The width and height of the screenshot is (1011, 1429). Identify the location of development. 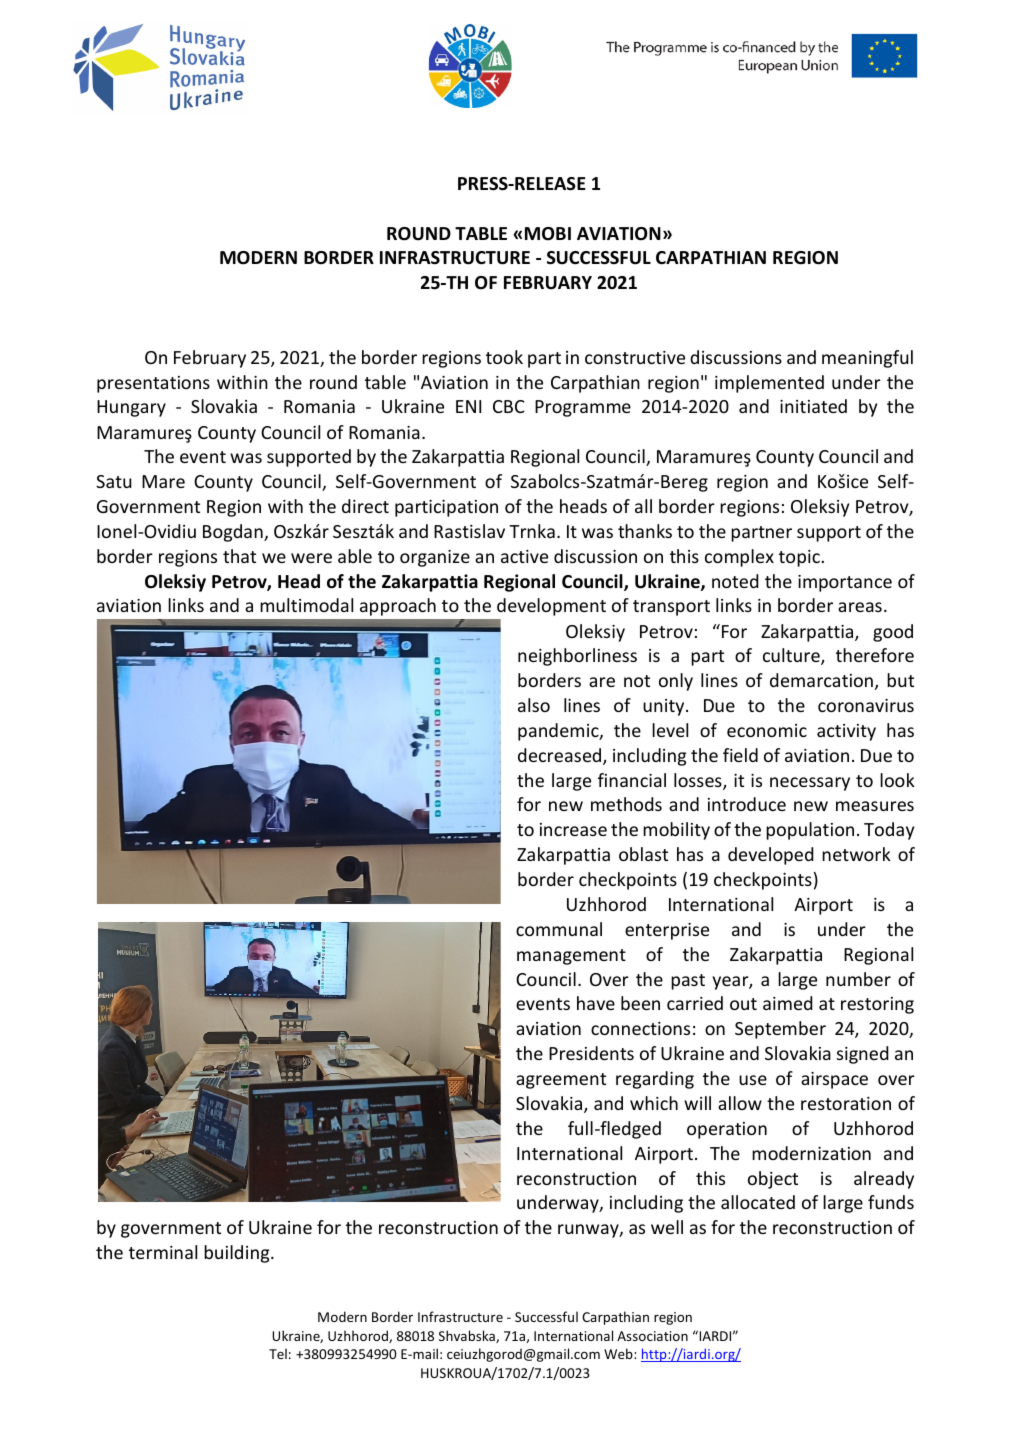
(551, 607).
